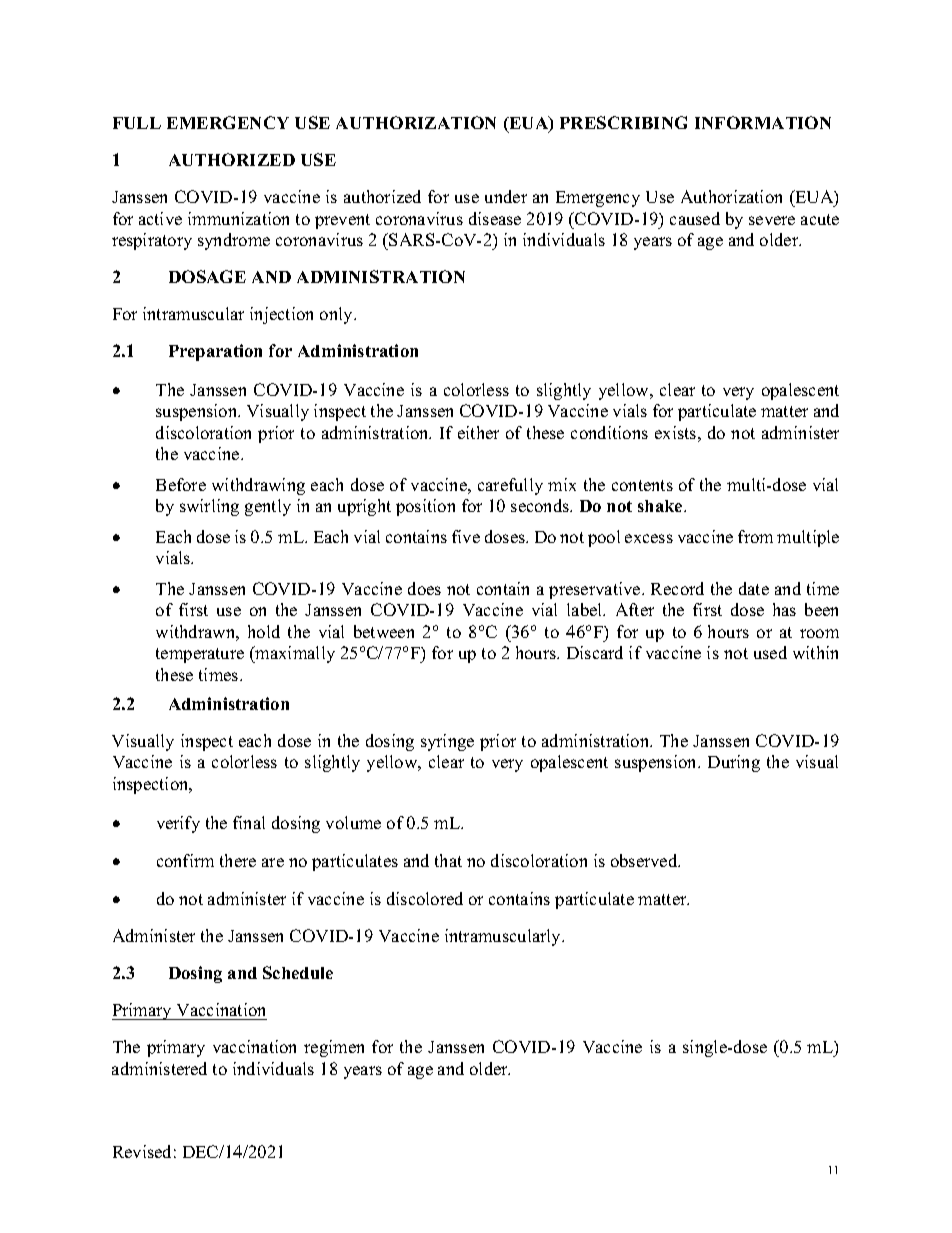 The image size is (952, 1233). Describe the element at coordinates (264, 631) in the screenshot. I see `hold` at that location.
